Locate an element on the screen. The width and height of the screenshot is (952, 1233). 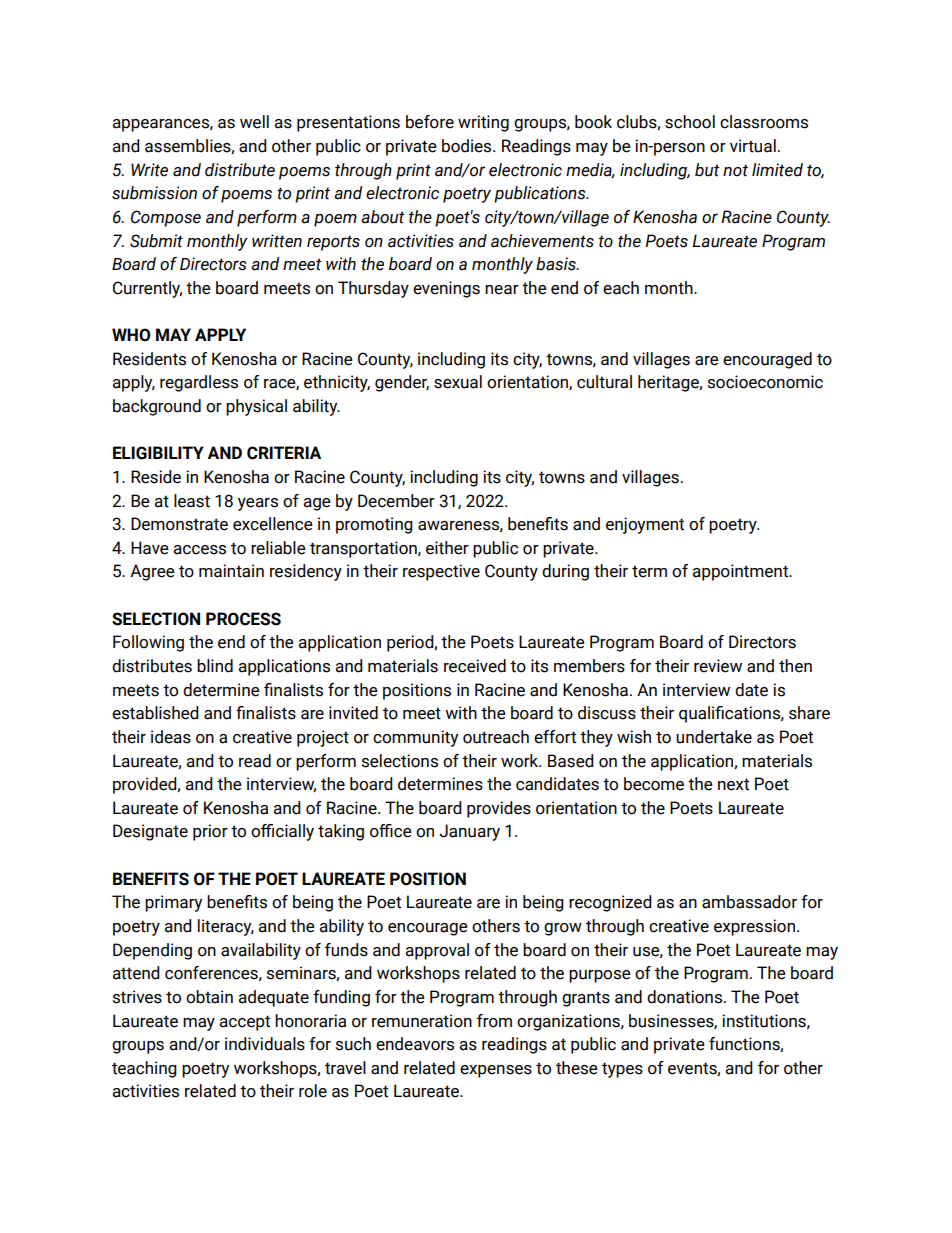
community is located at coordinates (415, 738).
